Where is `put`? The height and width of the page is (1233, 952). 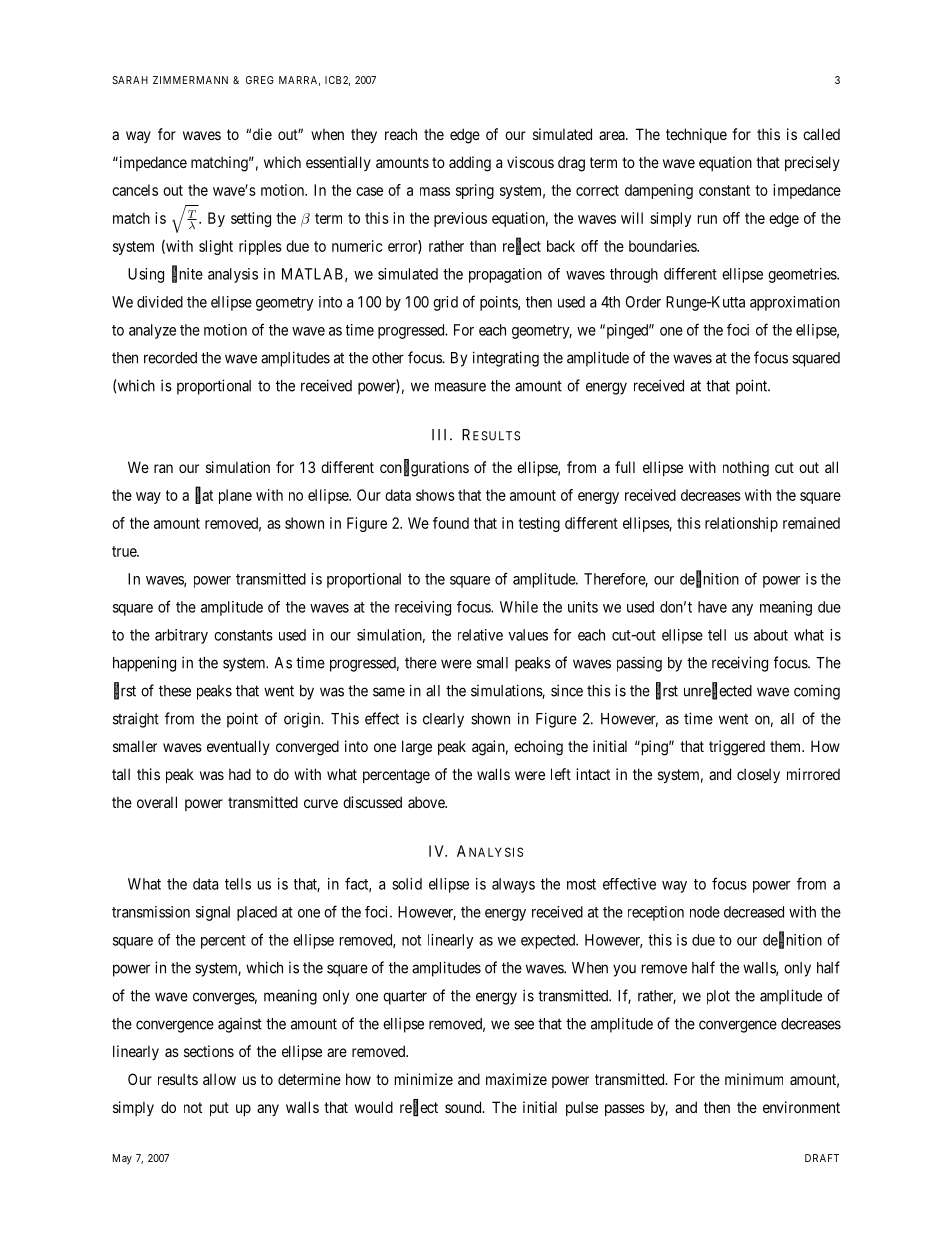
put is located at coordinates (219, 1109).
